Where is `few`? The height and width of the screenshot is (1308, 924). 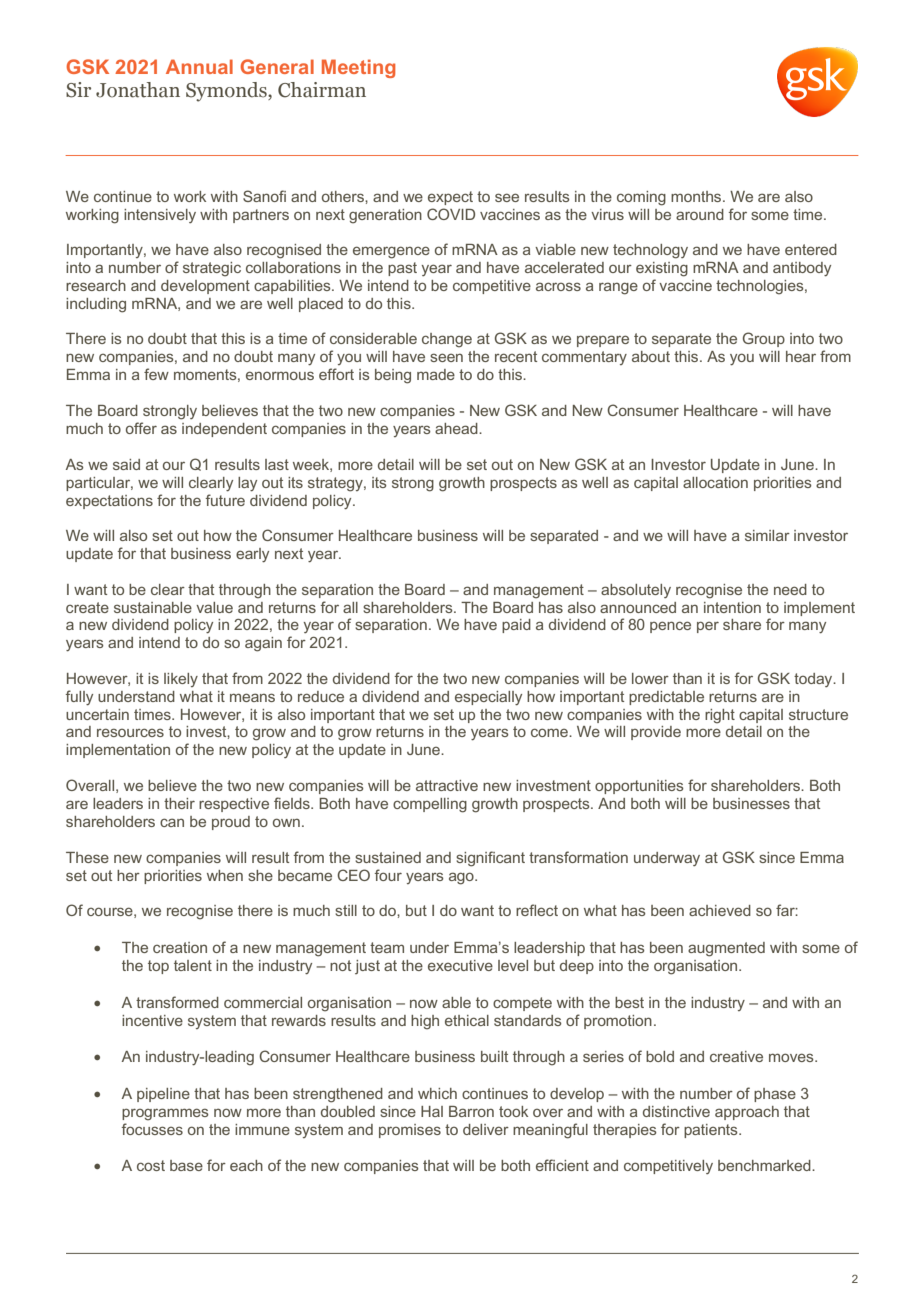
few is located at coordinates (156, 374).
